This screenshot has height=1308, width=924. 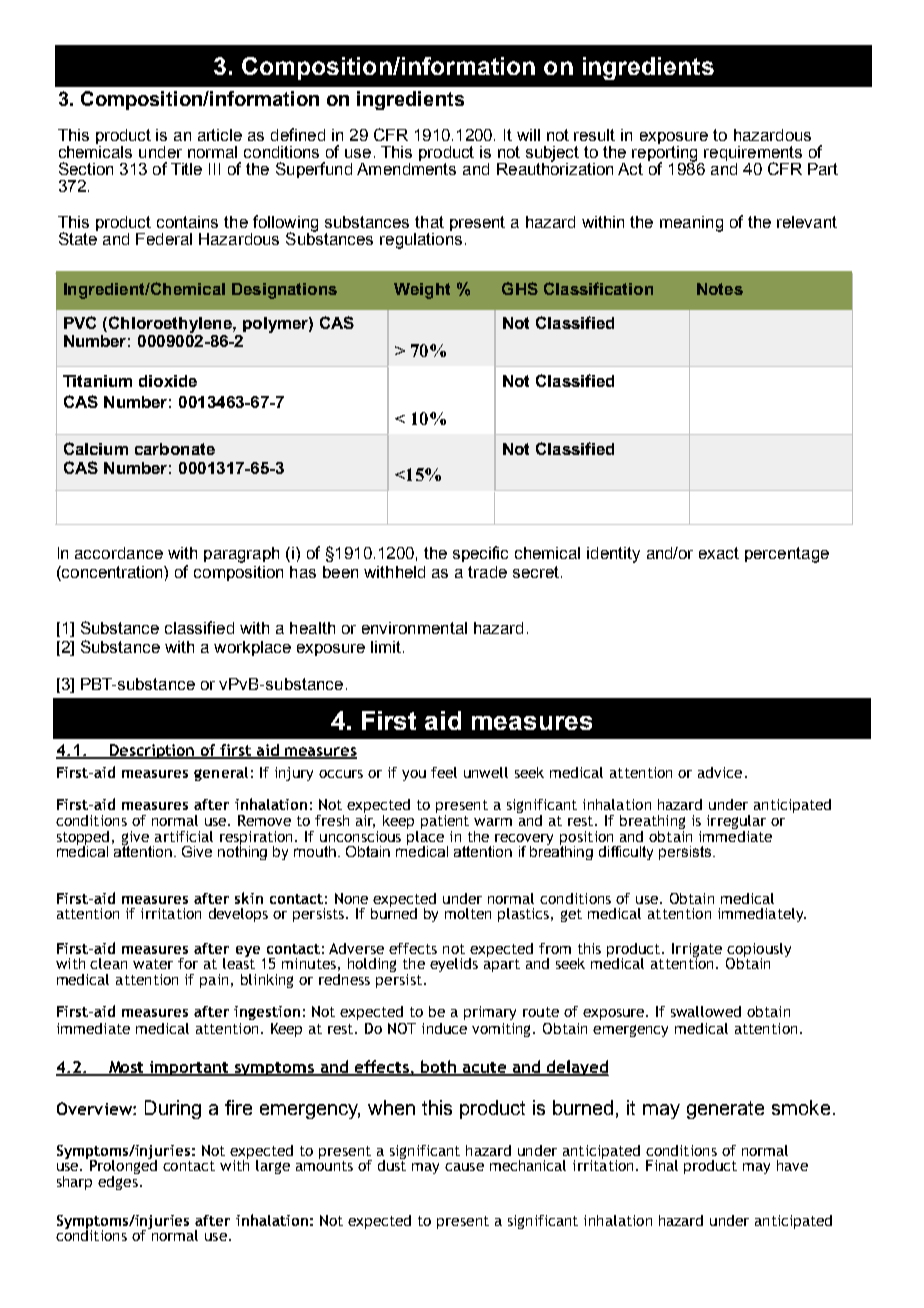 I want to click on Amendments, so click(x=406, y=167).
